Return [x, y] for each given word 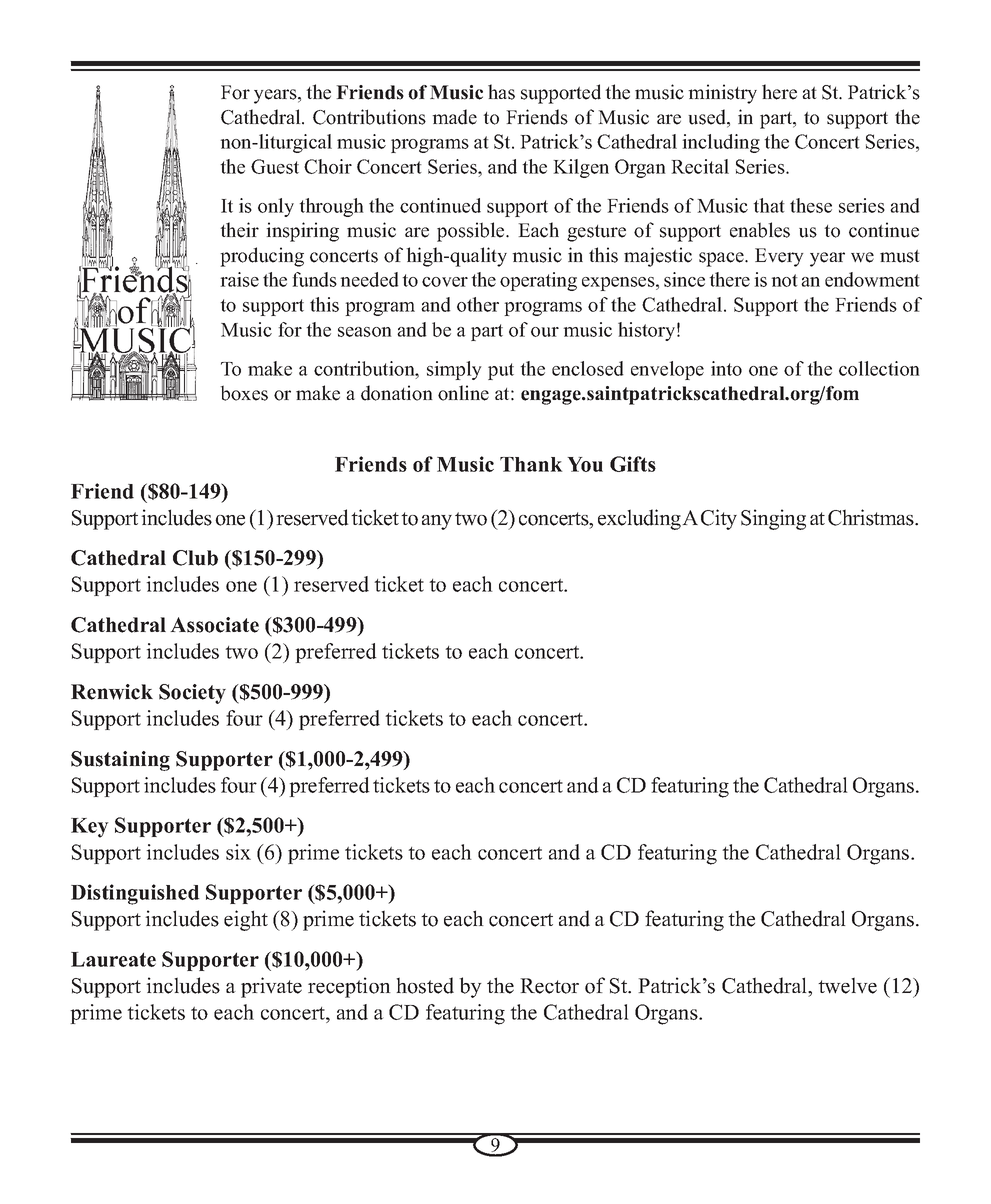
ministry [722, 94]
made [454, 117]
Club [195, 558]
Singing [773, 519]
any [437, 522]
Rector [549, 986]
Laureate [113, 959]
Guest [275, 166]
